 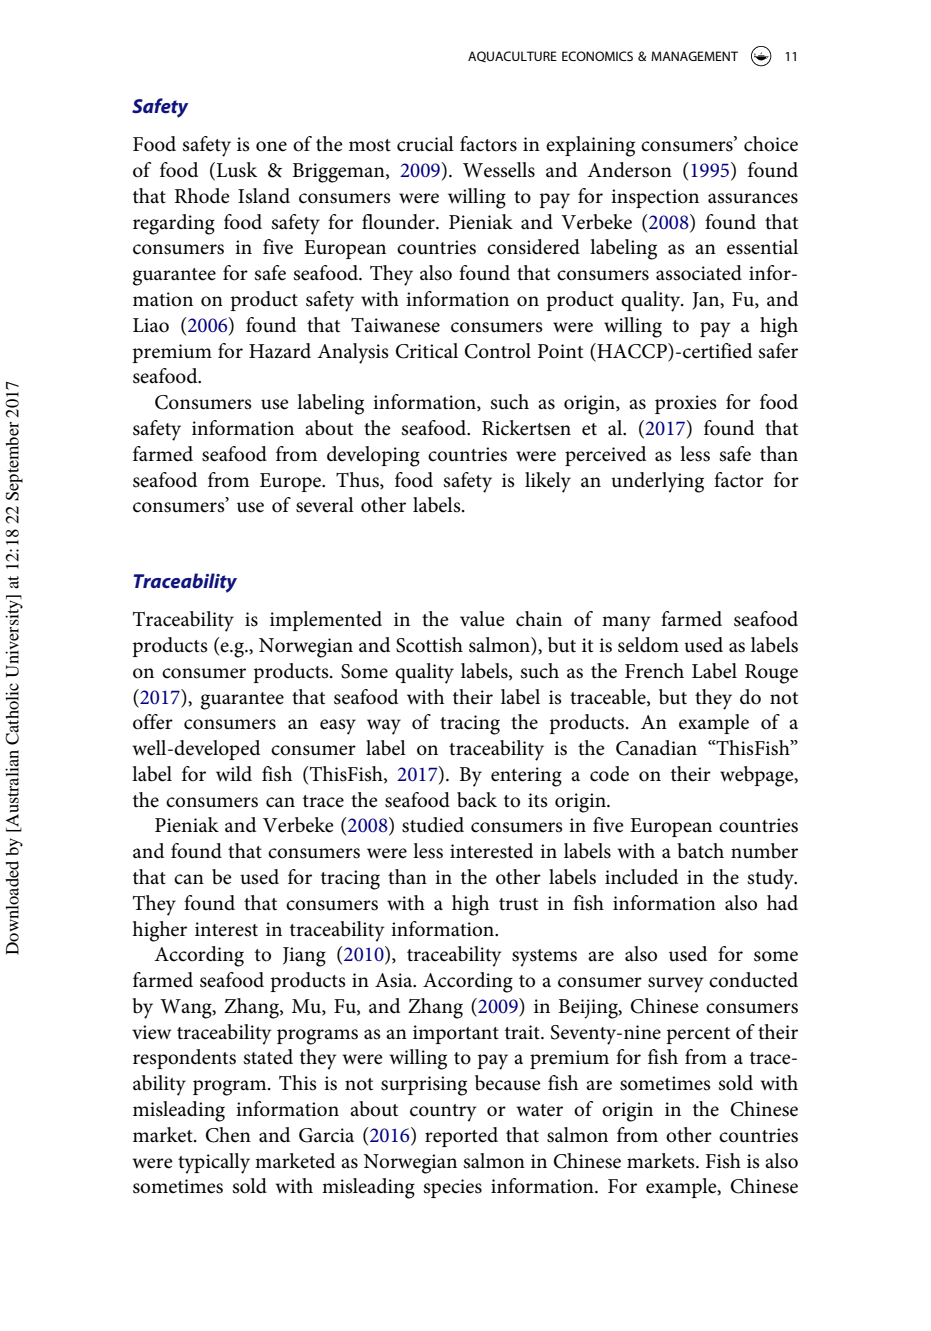 I want to click on trust, so click(x=518, y=904).
